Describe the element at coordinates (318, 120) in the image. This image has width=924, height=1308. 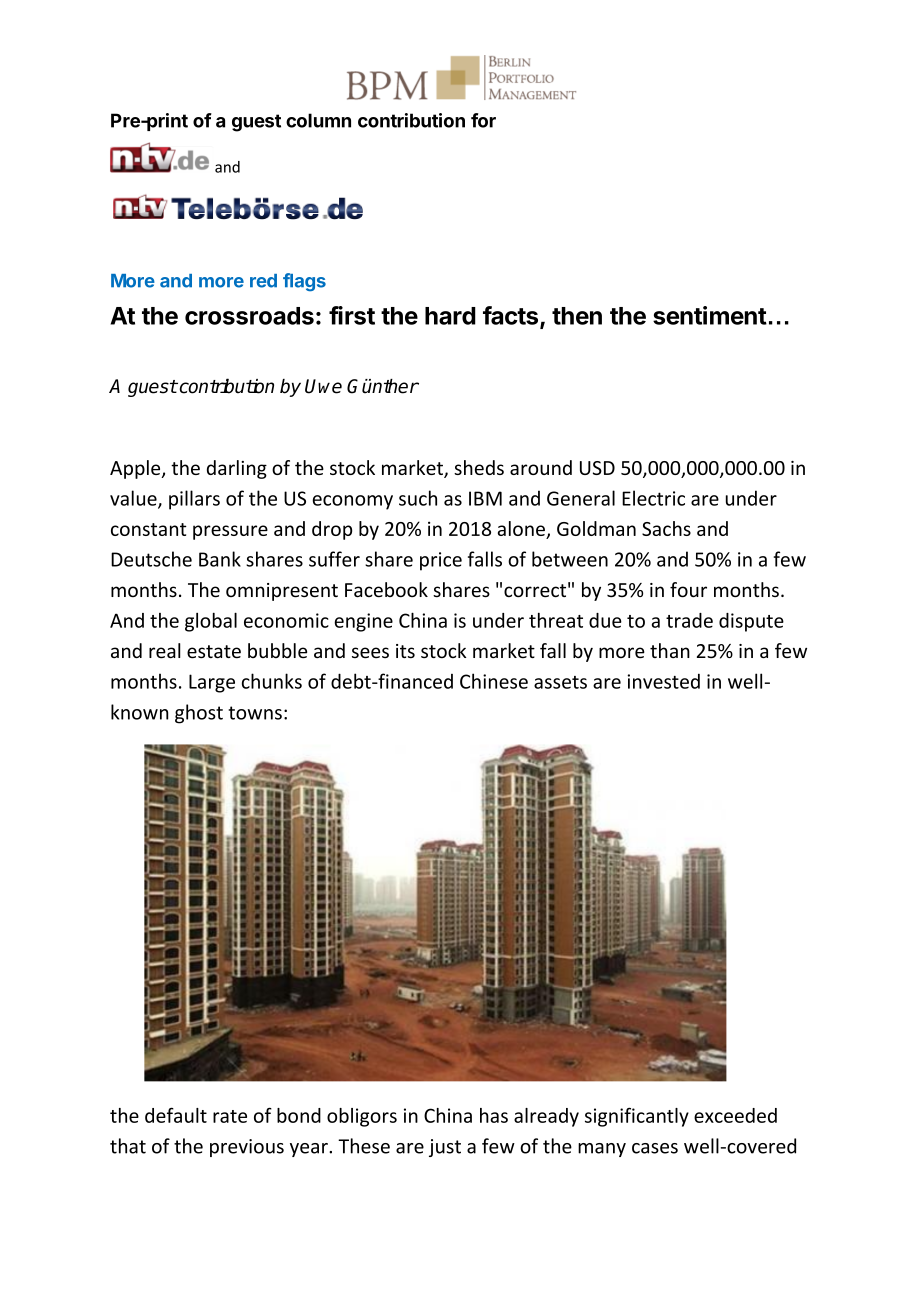
I see `column` at that location.
